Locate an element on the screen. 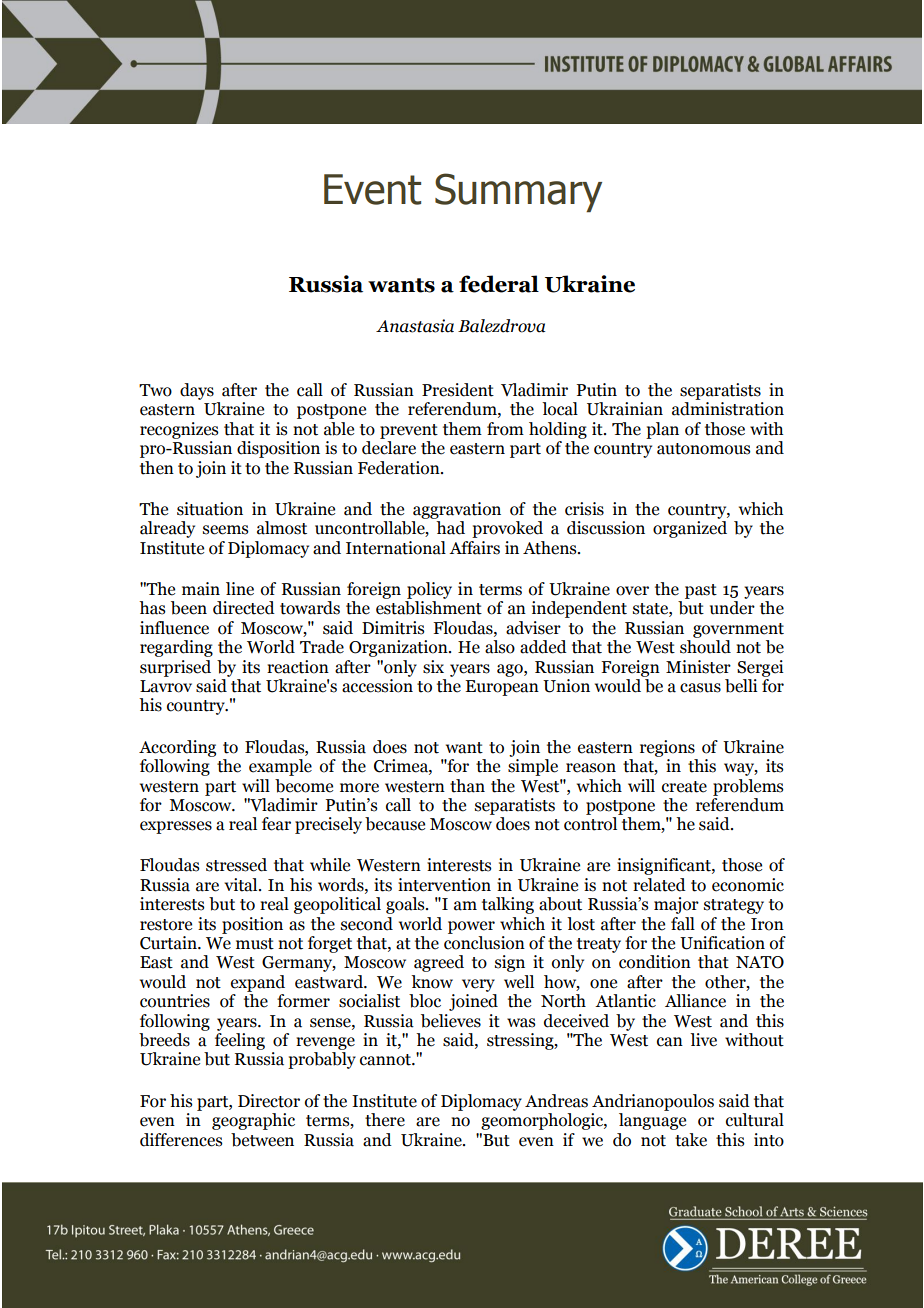 This screenshot has height=1308, width=924. from is located at coordinates (505, 429).
